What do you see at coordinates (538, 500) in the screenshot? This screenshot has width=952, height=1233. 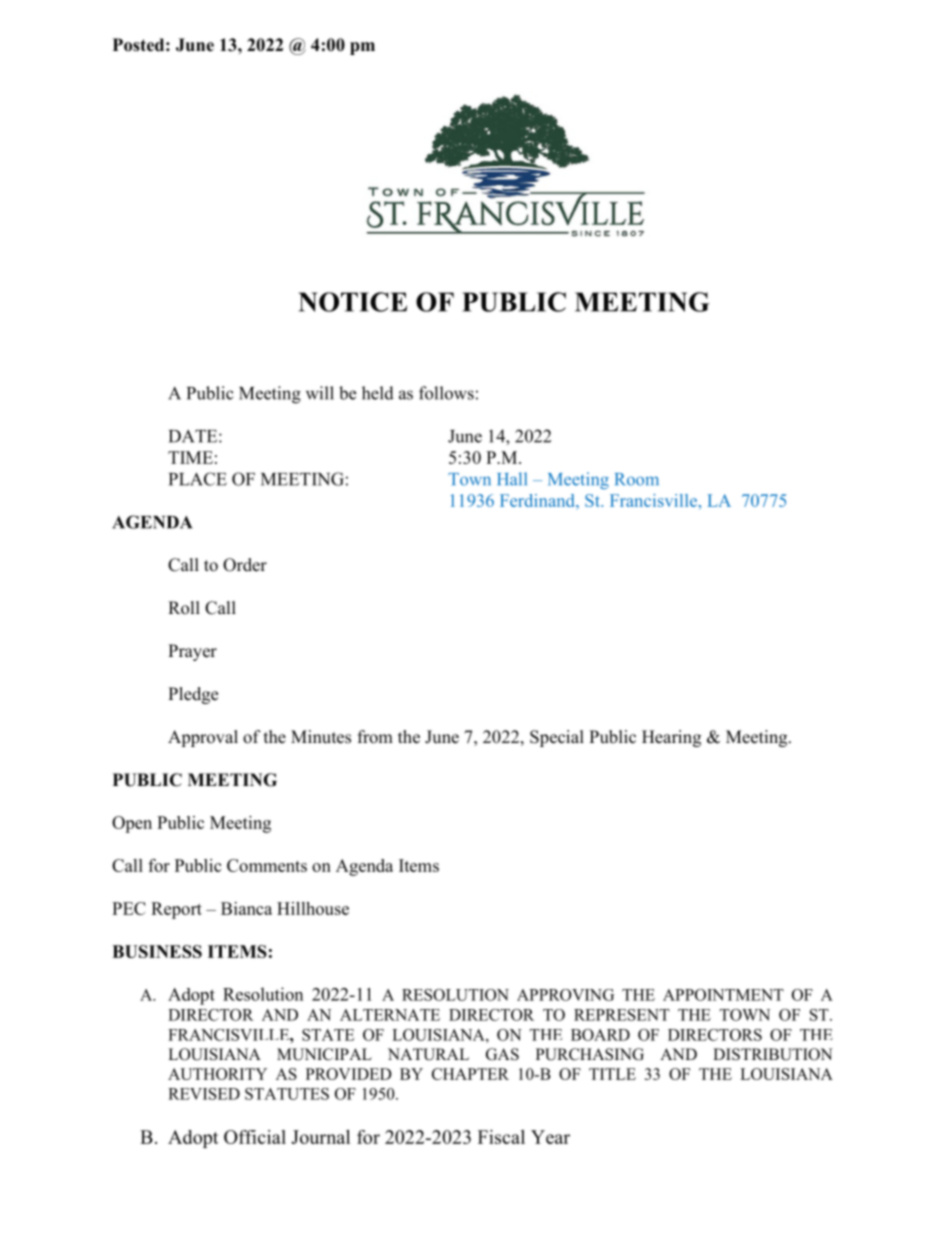 I see `Ferdinand` at bounding box center [538, 500].
